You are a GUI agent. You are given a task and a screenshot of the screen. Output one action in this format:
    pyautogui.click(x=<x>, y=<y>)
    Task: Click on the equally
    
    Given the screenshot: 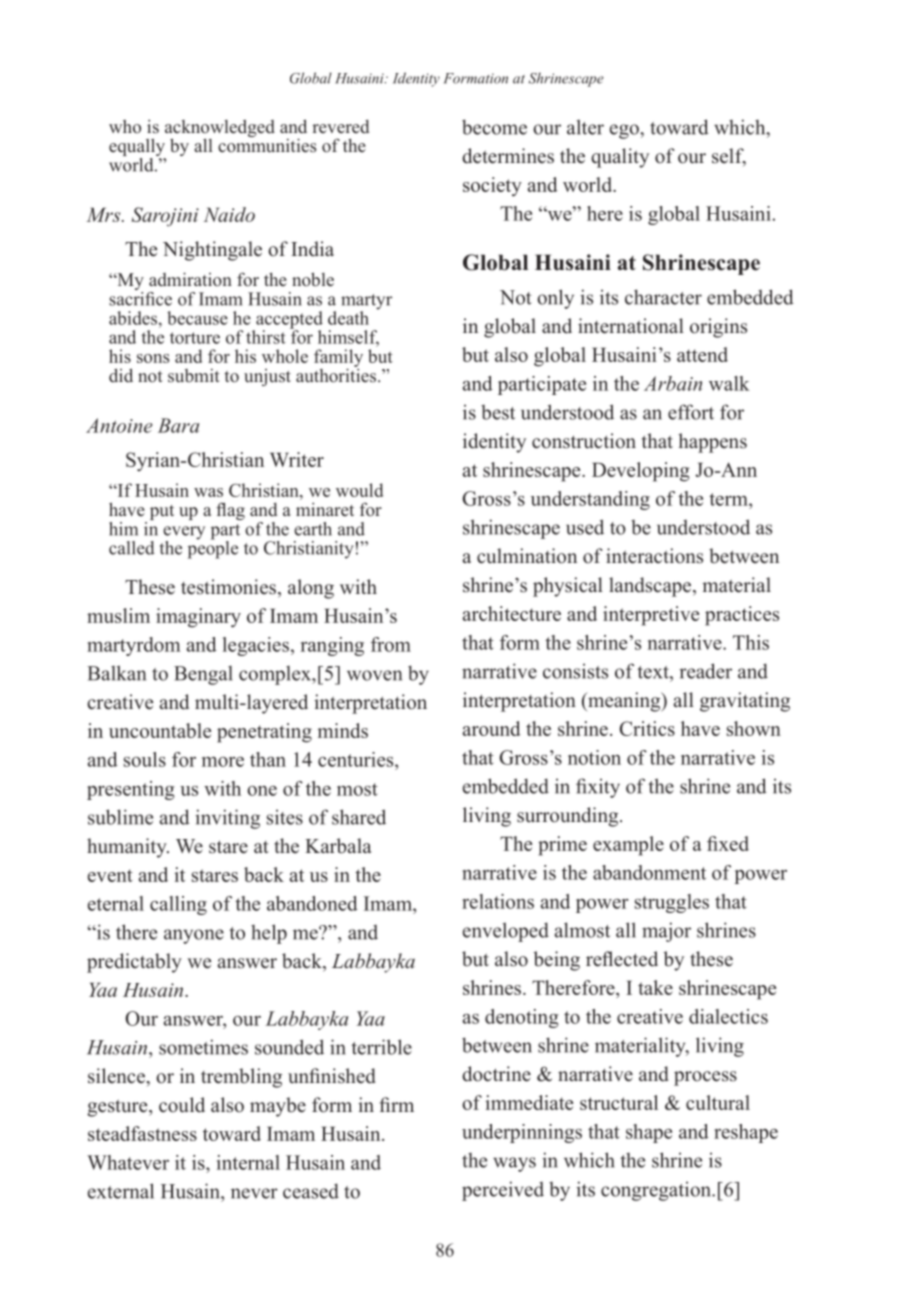 What is the action you would take?
    pyautogui.click(x=137, y=148)
